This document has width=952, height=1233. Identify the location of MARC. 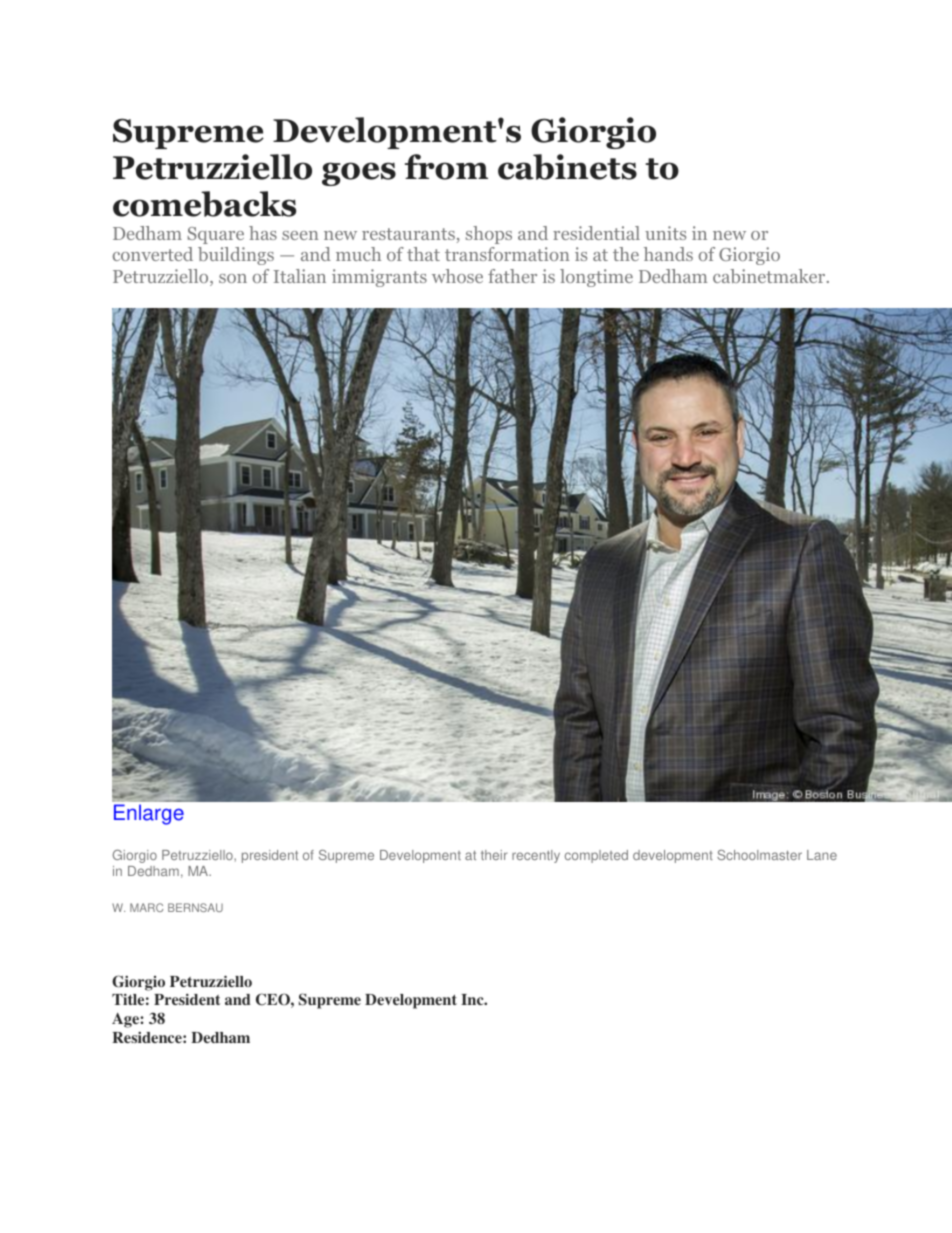
(146, 907).
